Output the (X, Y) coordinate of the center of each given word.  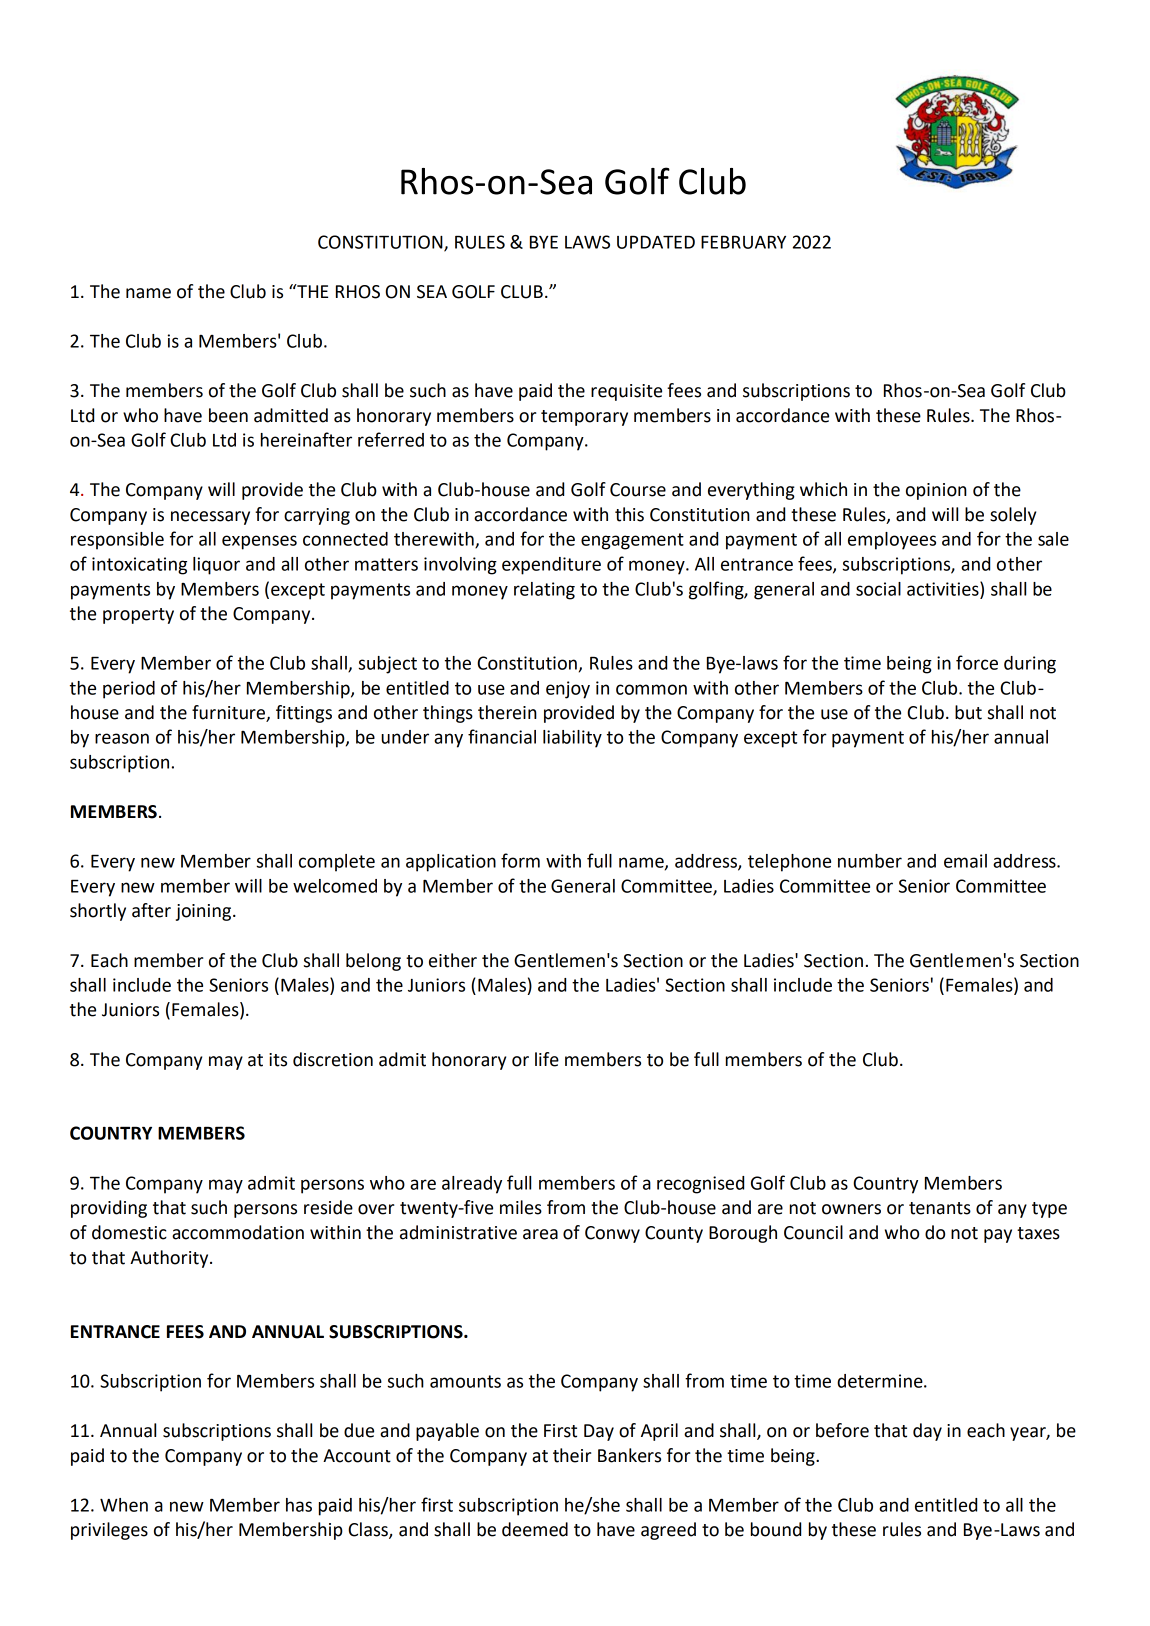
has (299, 1505)
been (228, 415)
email (965, 861)
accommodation (238, 1232)
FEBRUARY (743, 242)
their (572, 1455)
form (520, 860)
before (842, 1430)
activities (944, 588)
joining (205, 912)
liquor (216, 566)
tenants (940, 1208)
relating (544, 591)
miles (521, 1207)
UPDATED (656, 242)
